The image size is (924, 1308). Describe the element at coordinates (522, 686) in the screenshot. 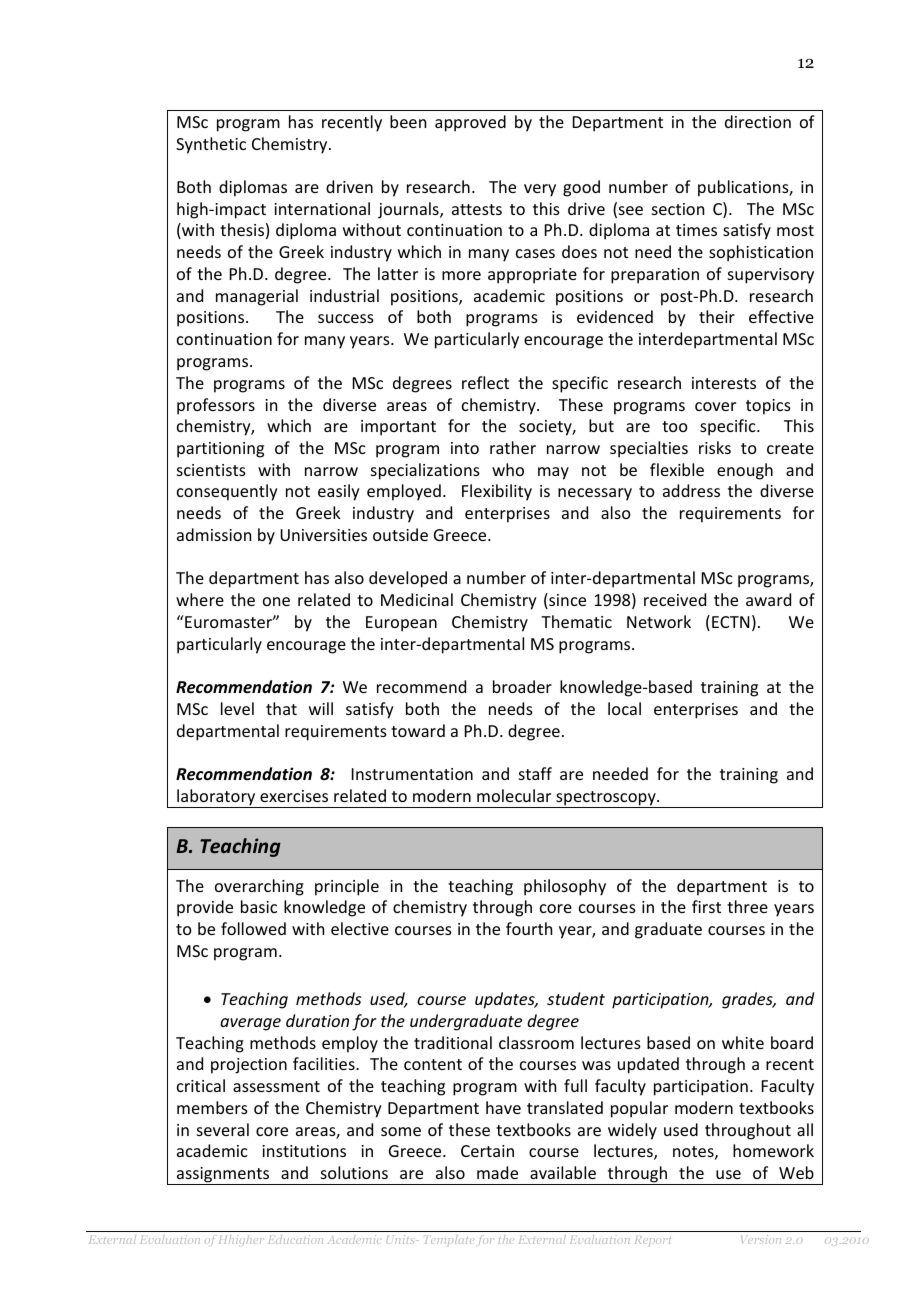

I see `broader` at that location.
